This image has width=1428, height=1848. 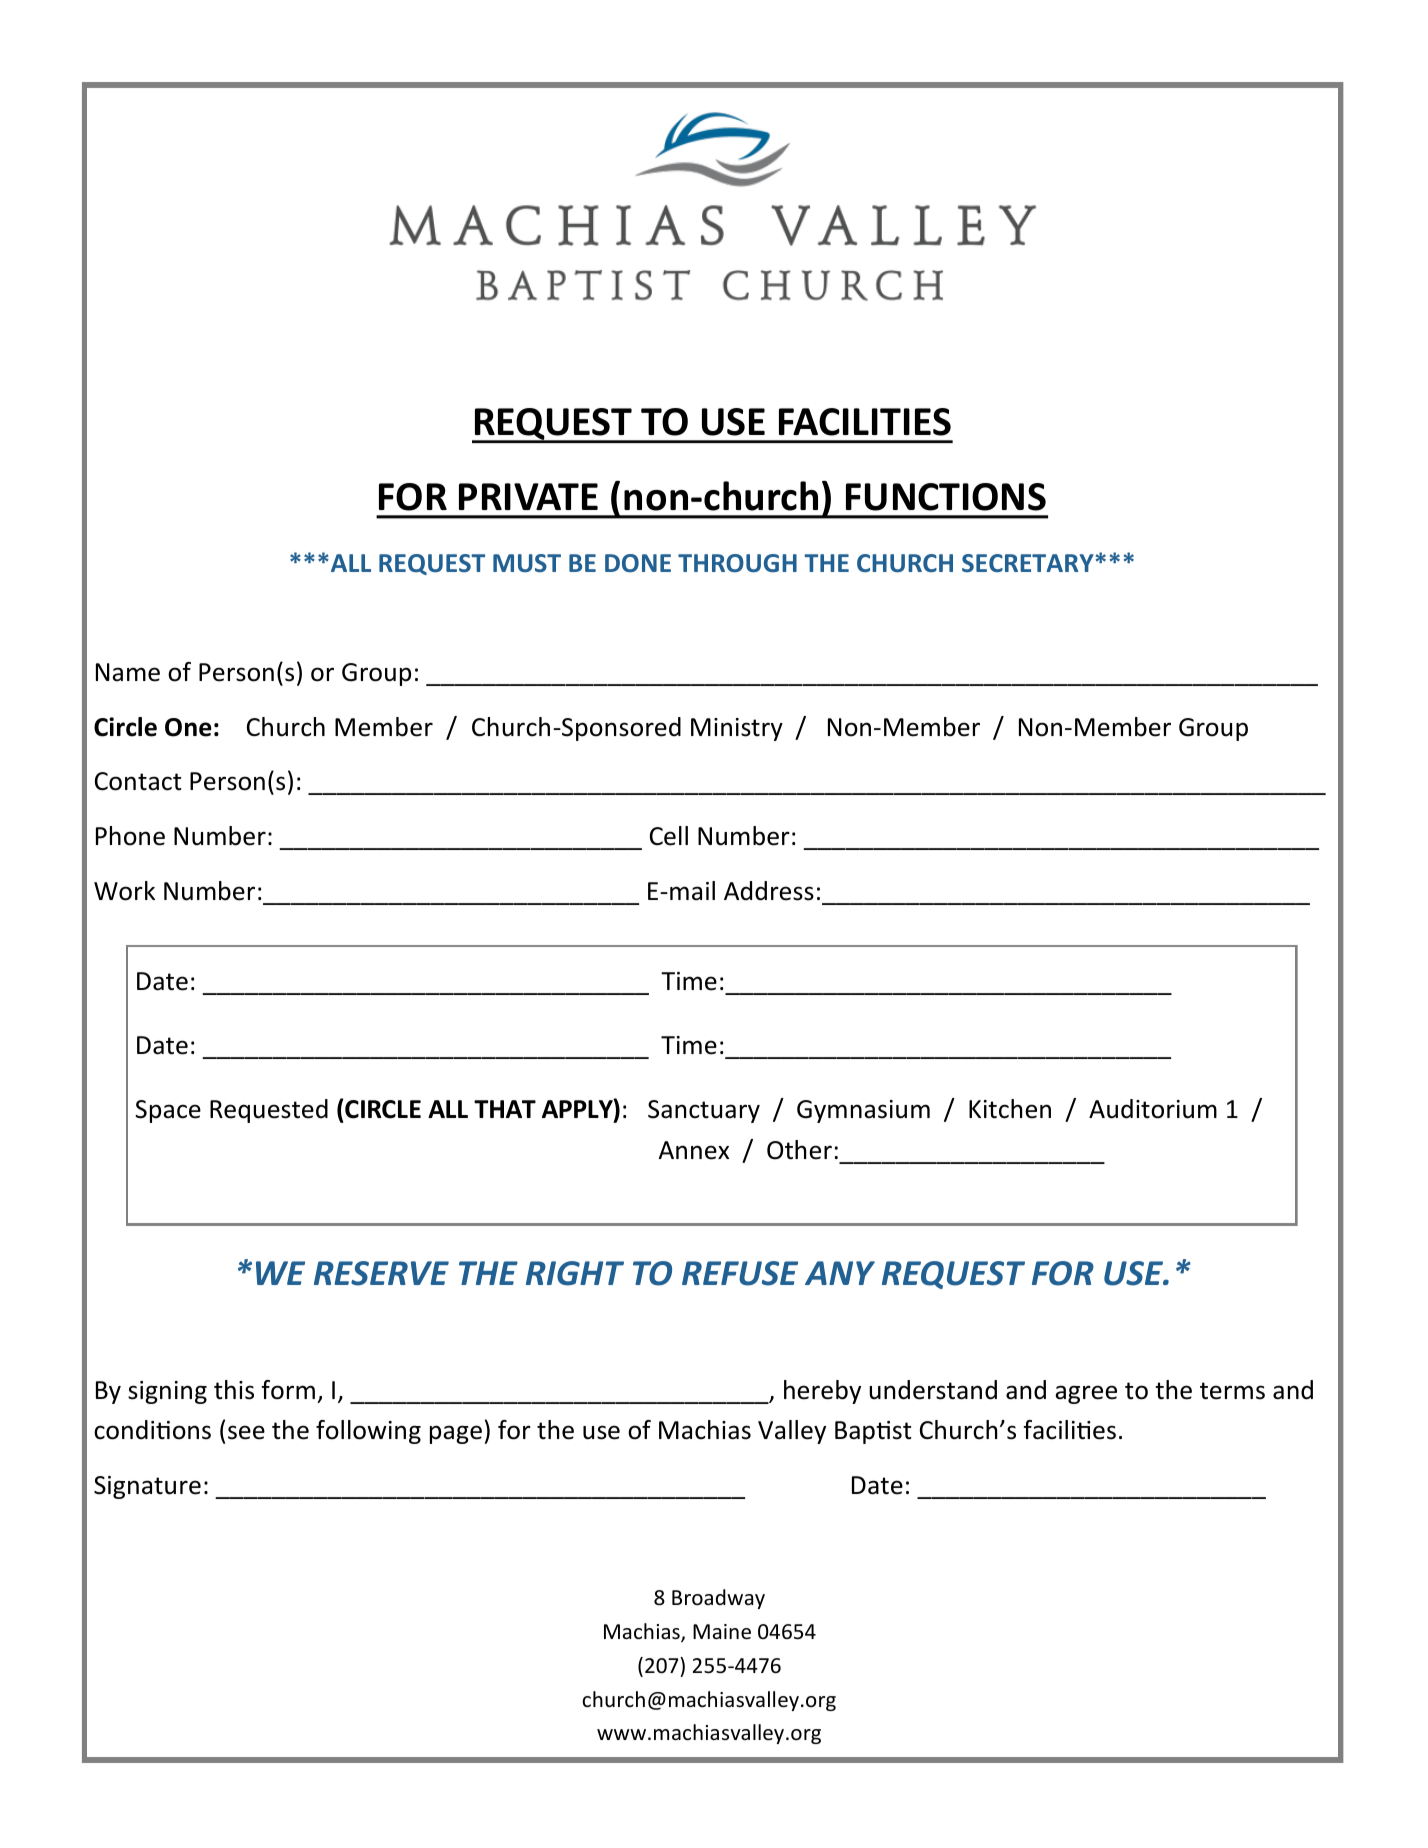 I want to click on Space, so click(x=168, y=1111).
